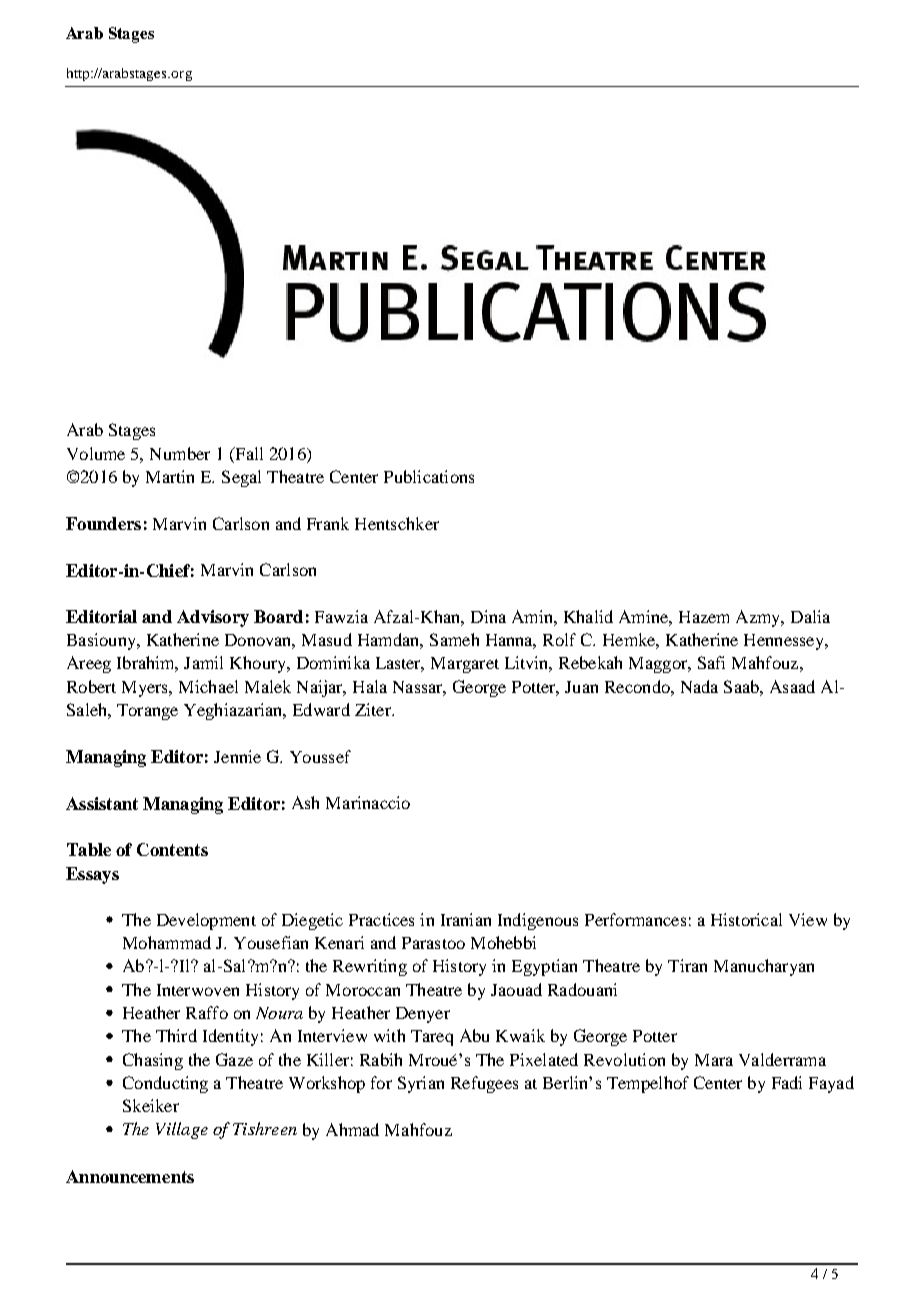 Image resolution: width=924 pixels, height=1308 pixels. I want to click on Dalia, so click(810, 616).
